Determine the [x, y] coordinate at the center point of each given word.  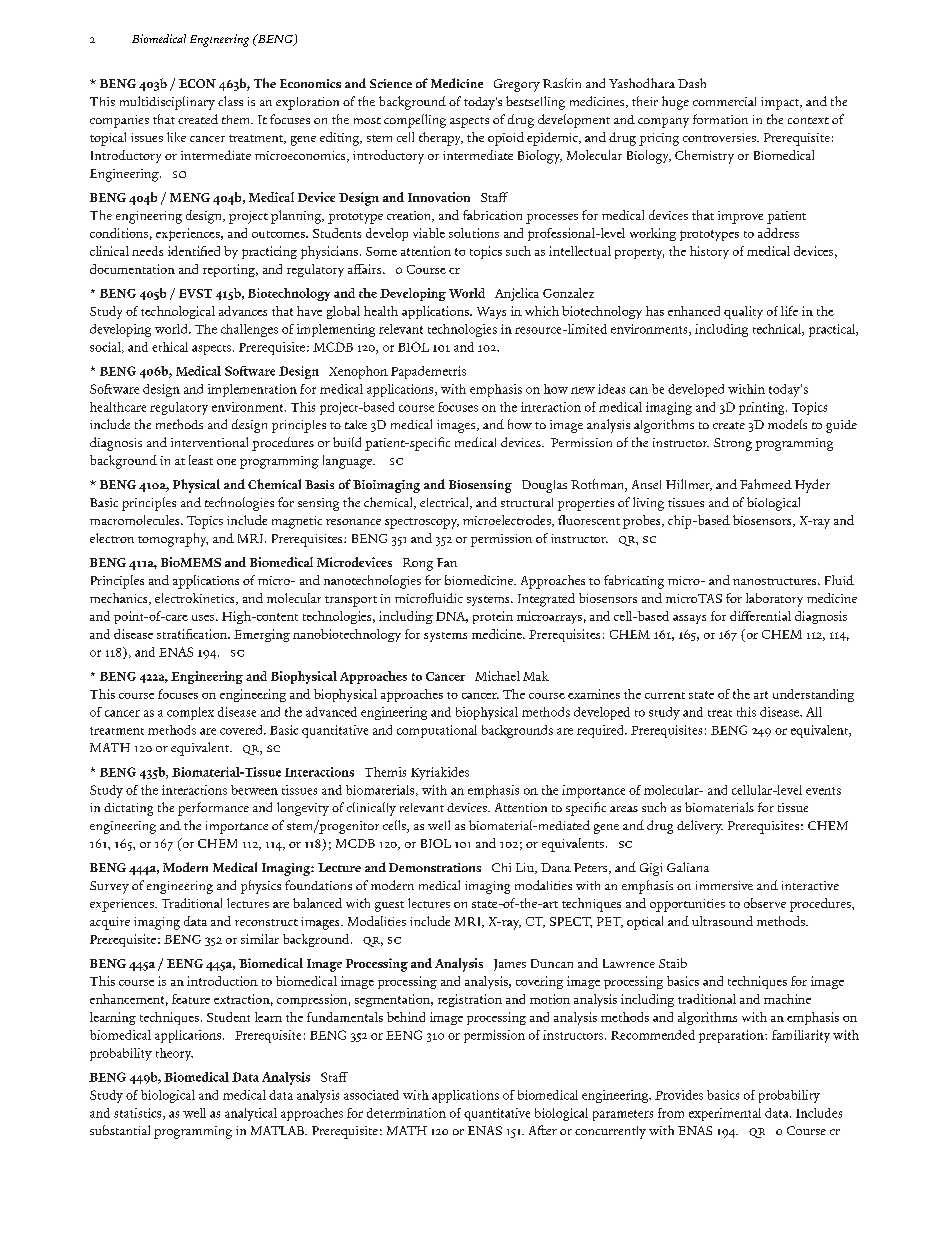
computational [437, 731]
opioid [506, 139]
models [787, 424]
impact [781, 103]
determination [406, 1113]
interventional [209, 442]
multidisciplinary [167, 103]
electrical [445, 503]
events [823, 791]
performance [213, 809]
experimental [725, 1114]
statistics [139, 1114]
